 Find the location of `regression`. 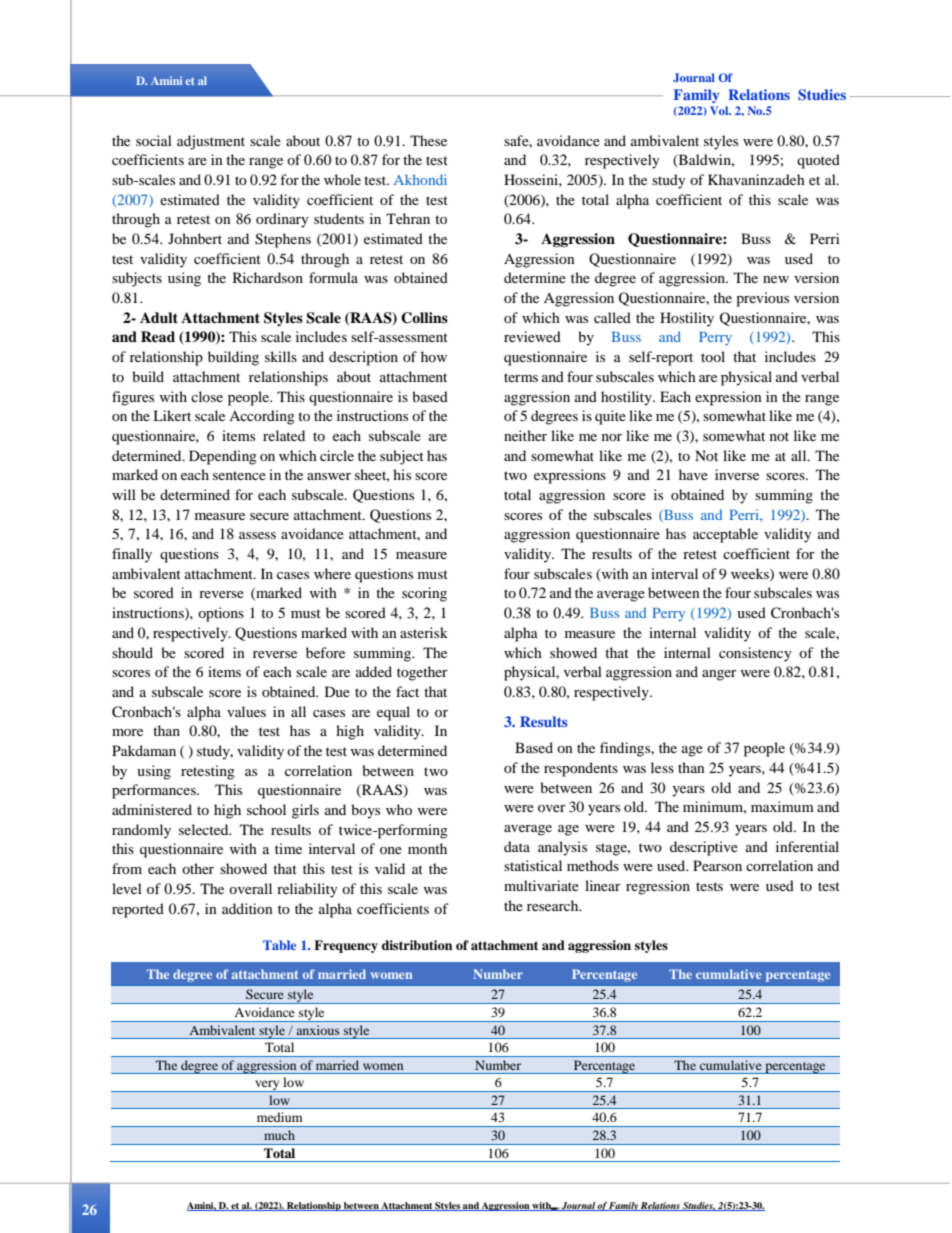

regression is located at coordinates (658, 887).
